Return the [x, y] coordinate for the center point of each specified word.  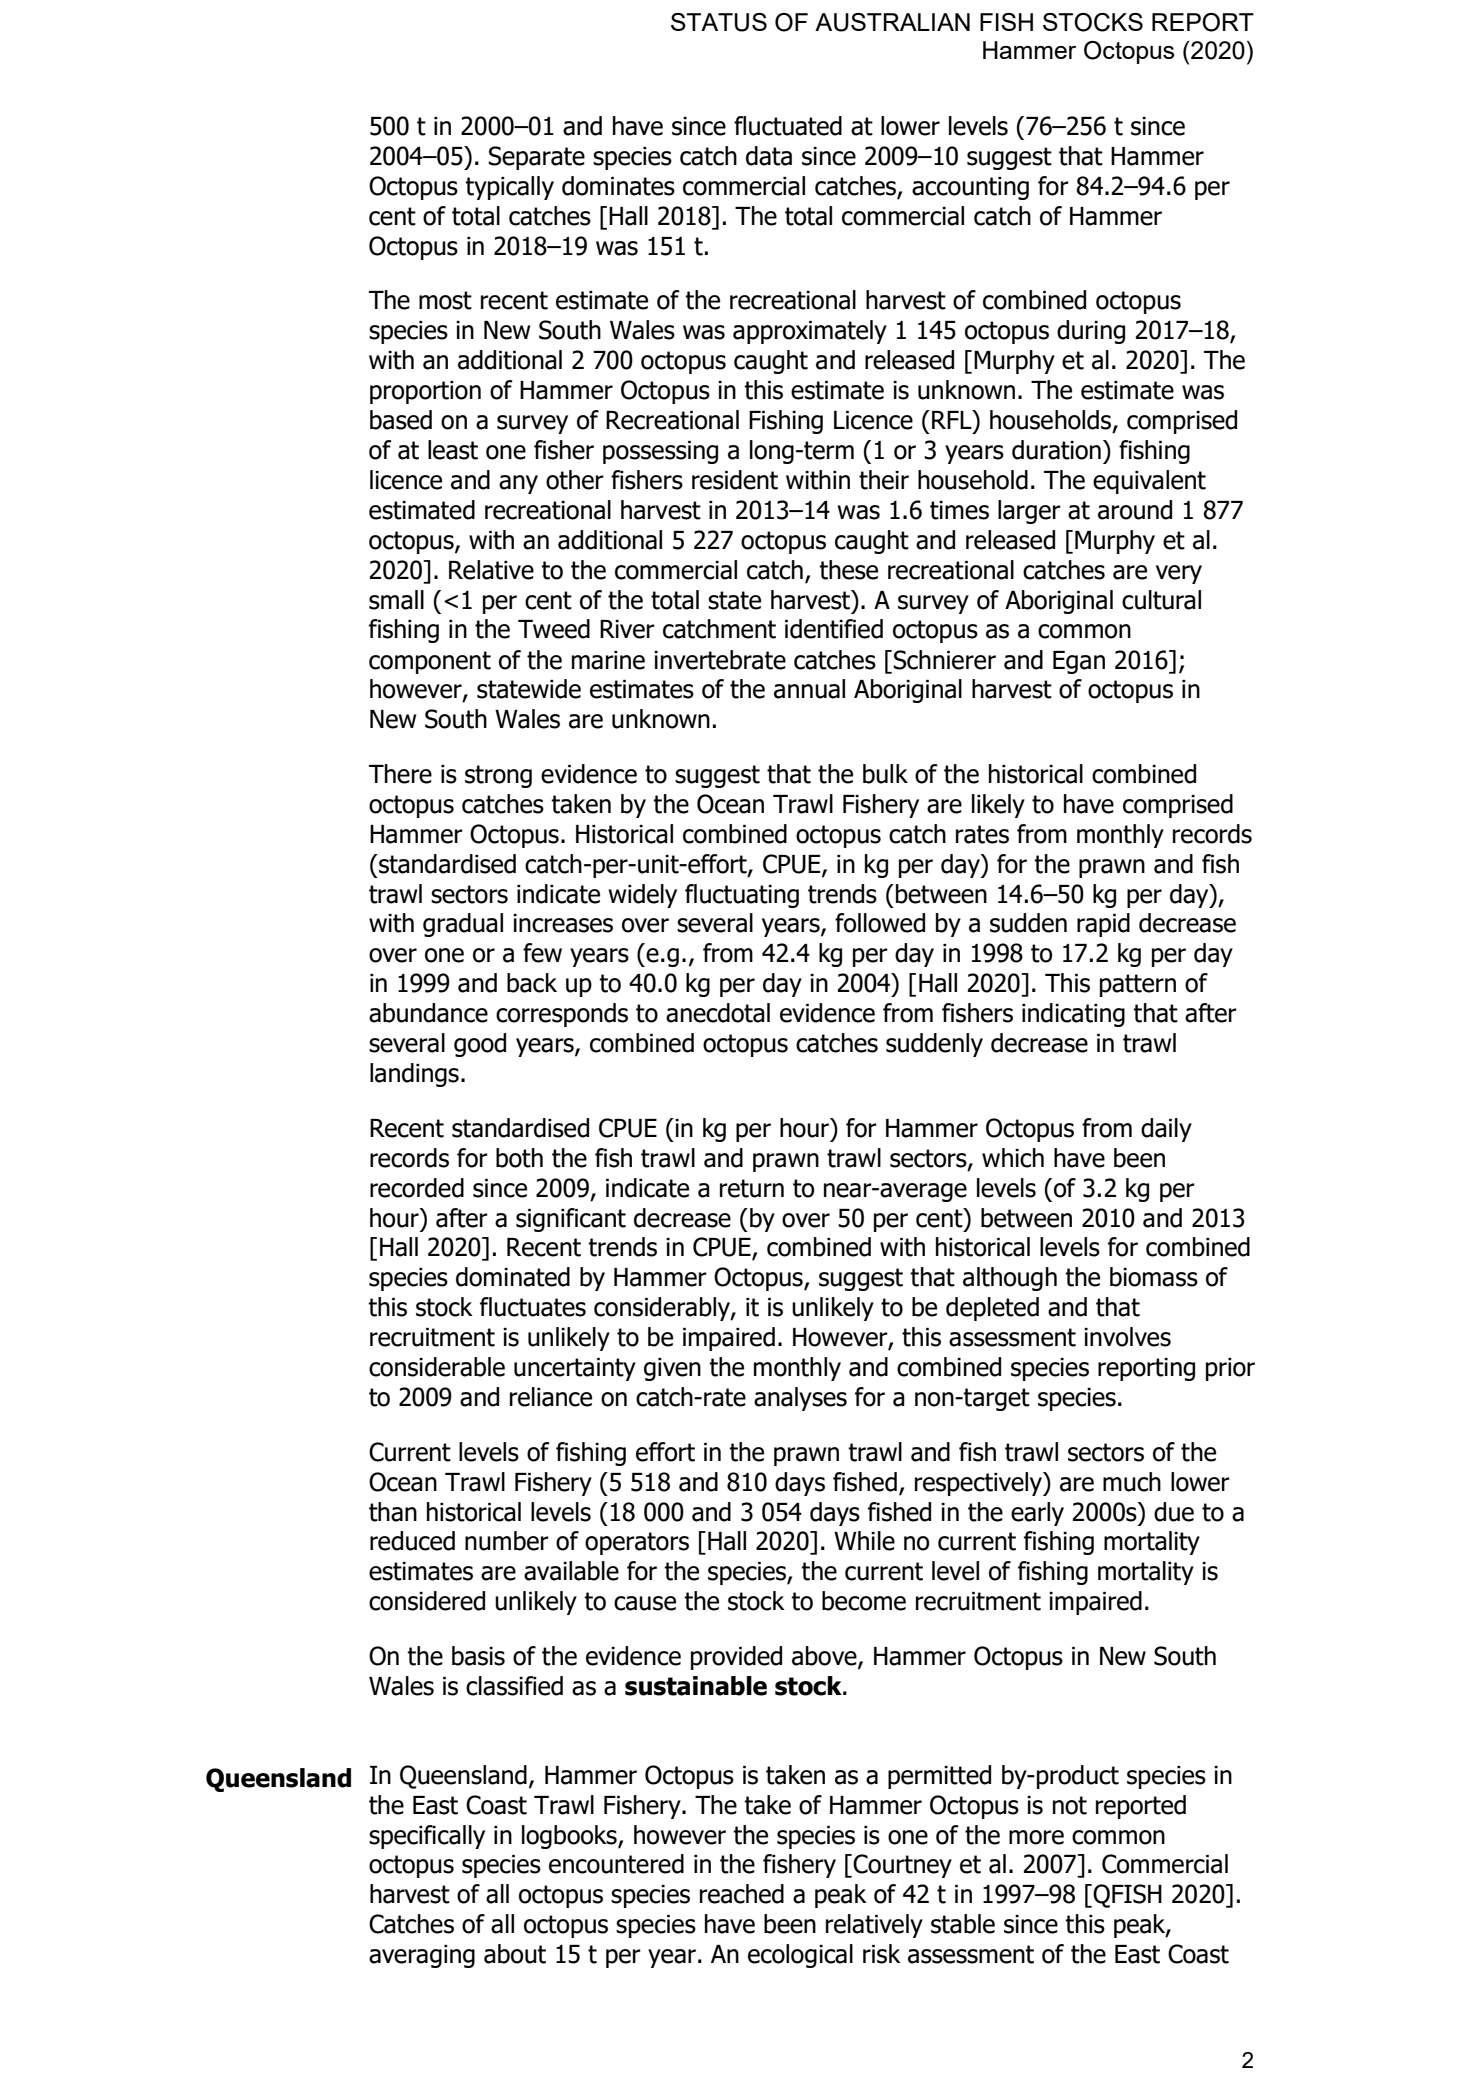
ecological [800, 1956]
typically [509, 188]
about [515, 1954]
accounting [970, 188]
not [1070, 1805]
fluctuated [788, 126]
